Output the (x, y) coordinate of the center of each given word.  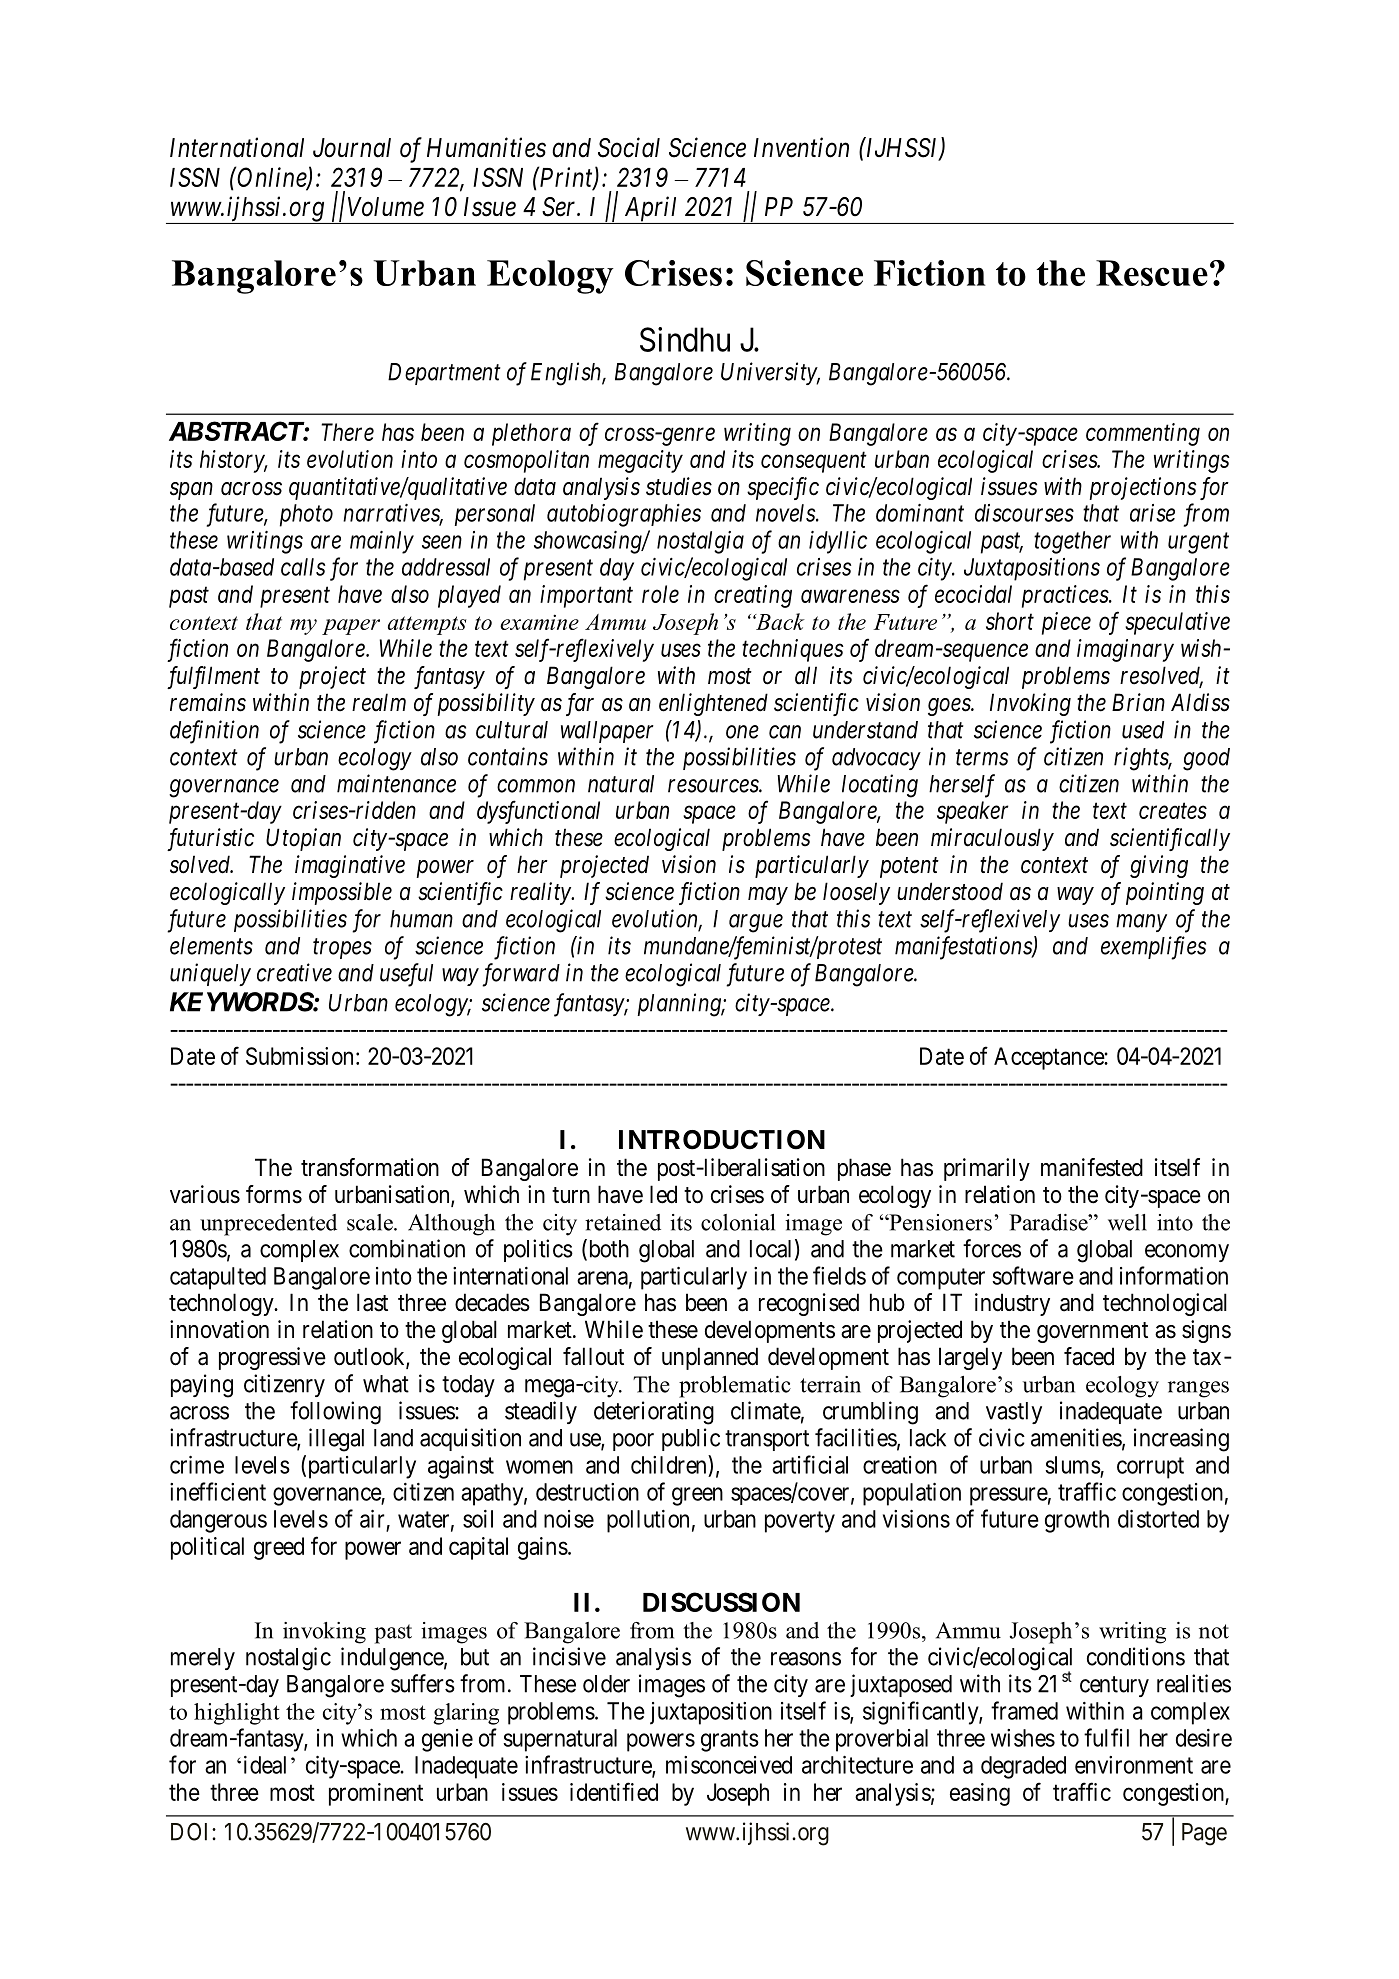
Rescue (1152, 273)
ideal (265, 1765)
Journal (352, 148)
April (651, 210)
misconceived (729, 1765)
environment (1134, 1765)
